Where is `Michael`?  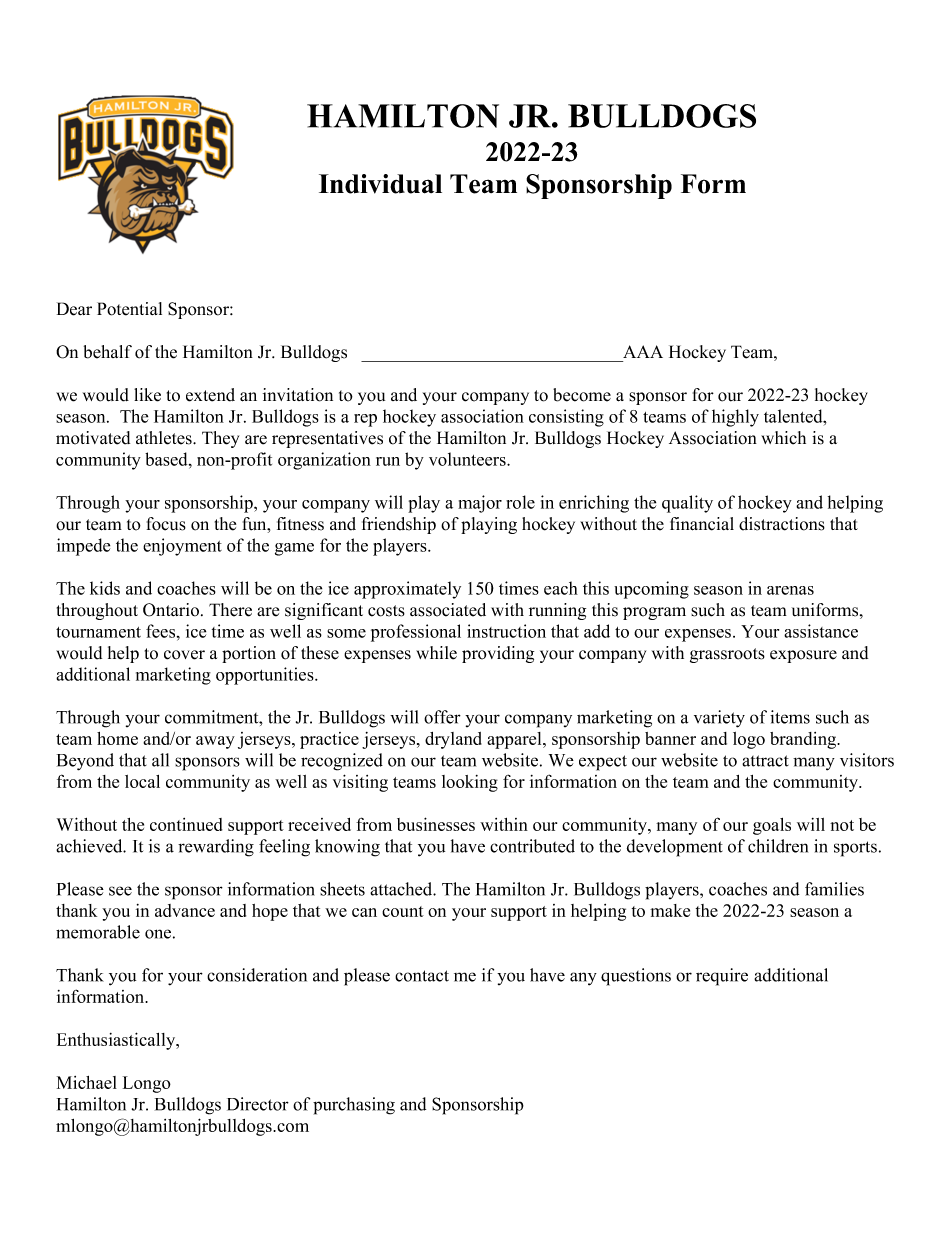
Michael is located at coordinates (87, 1082).
